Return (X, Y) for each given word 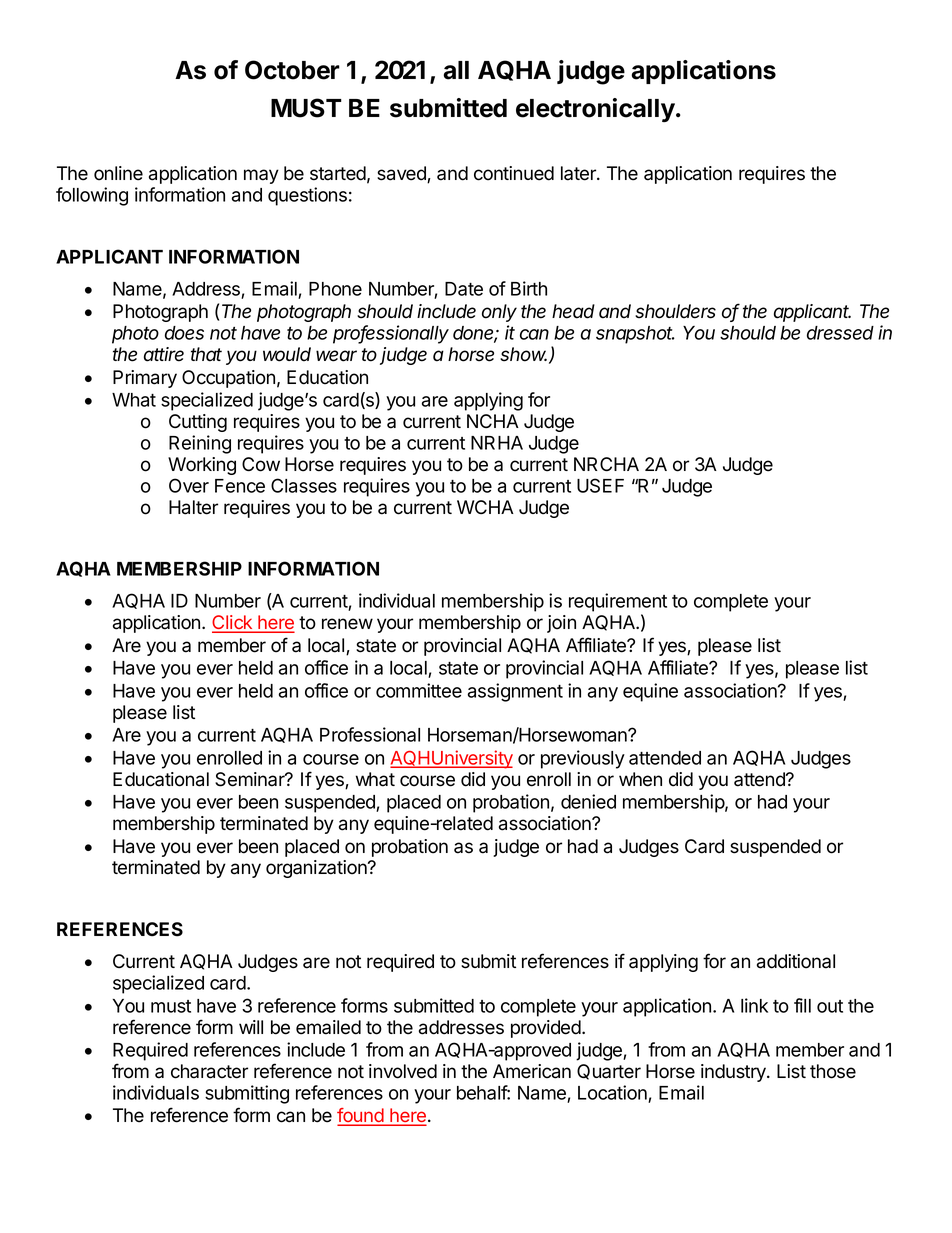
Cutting (198, 423)
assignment (515, 692)
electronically (595, 110)
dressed (840, 333)
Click (233, 623)
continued (514, 173)
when (640, 779)
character (209, 1071)
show (523, 354)
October (292, 70)
